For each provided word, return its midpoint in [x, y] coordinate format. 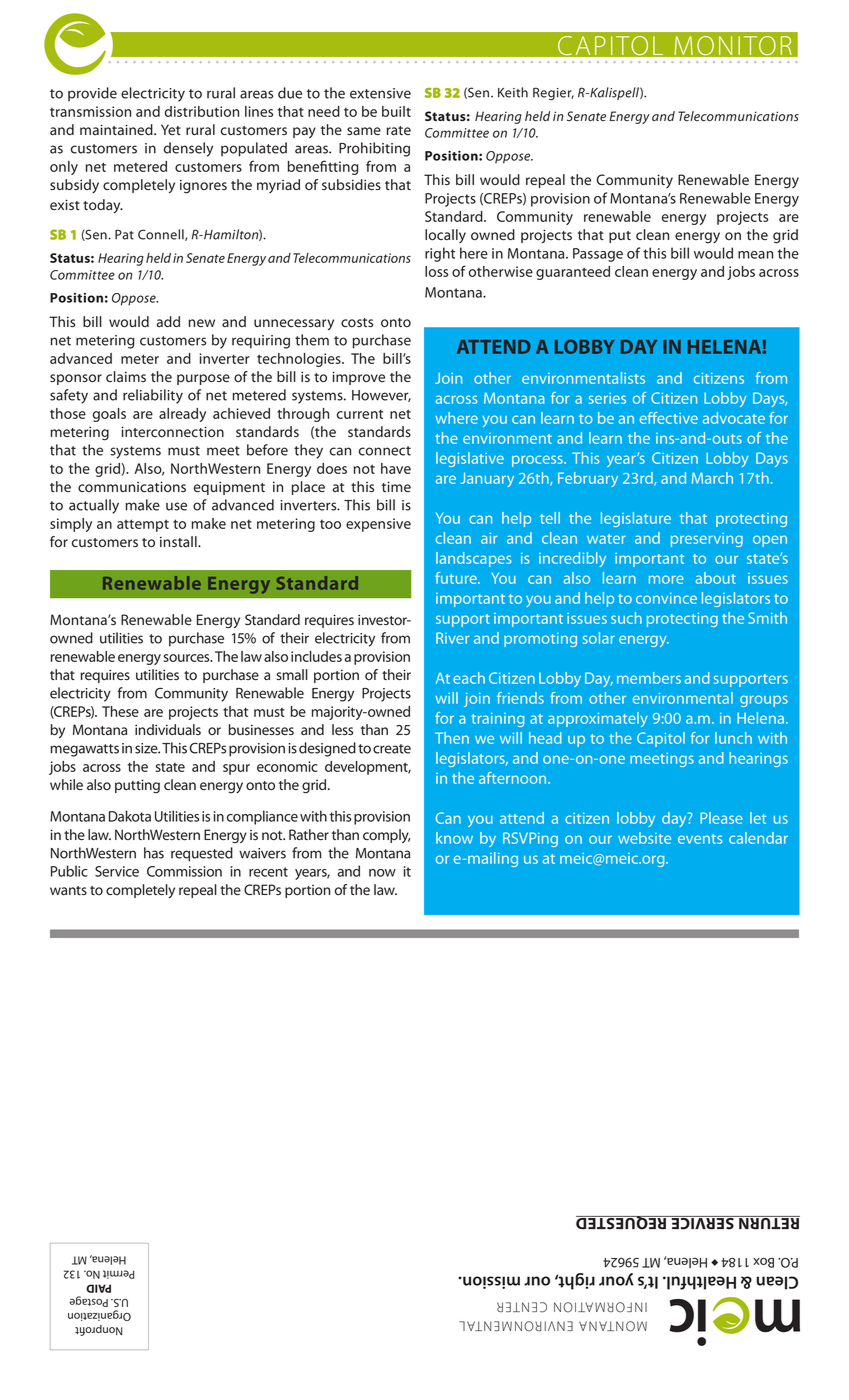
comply [387, 836]
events [700, 839]
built [396, 111]
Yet [171, 129]
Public [69, 871]
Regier [553, 93]
